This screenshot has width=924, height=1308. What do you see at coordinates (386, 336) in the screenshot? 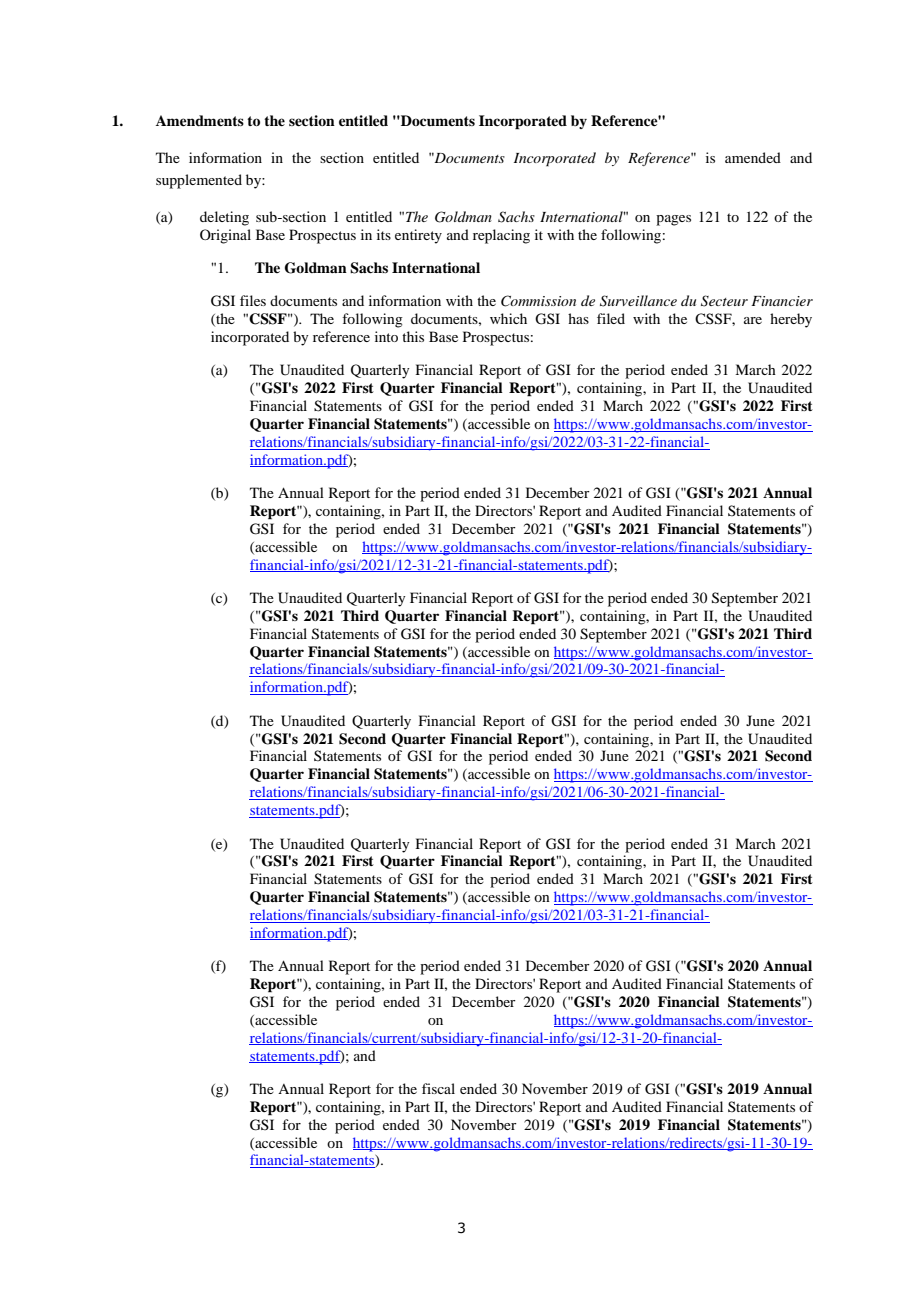
I see `into` at bounding box center [386, 336].
